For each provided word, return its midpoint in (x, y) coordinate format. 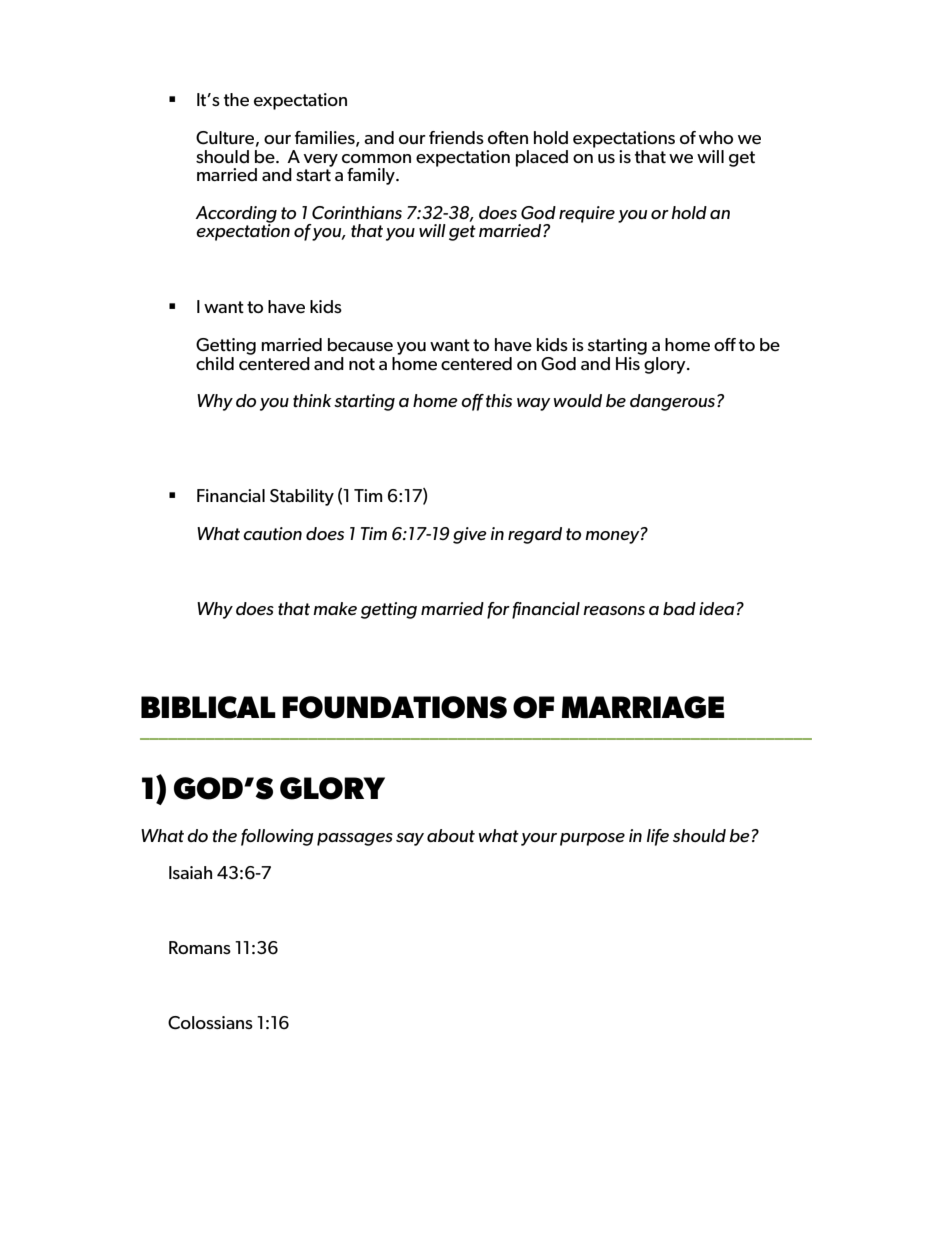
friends (456, 138)
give (470, 535)
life (658, 837)
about (451, 835)
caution (272, 533)
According (236, 215)
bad (679, 608)
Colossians (210, 1023)
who (716, 137)
